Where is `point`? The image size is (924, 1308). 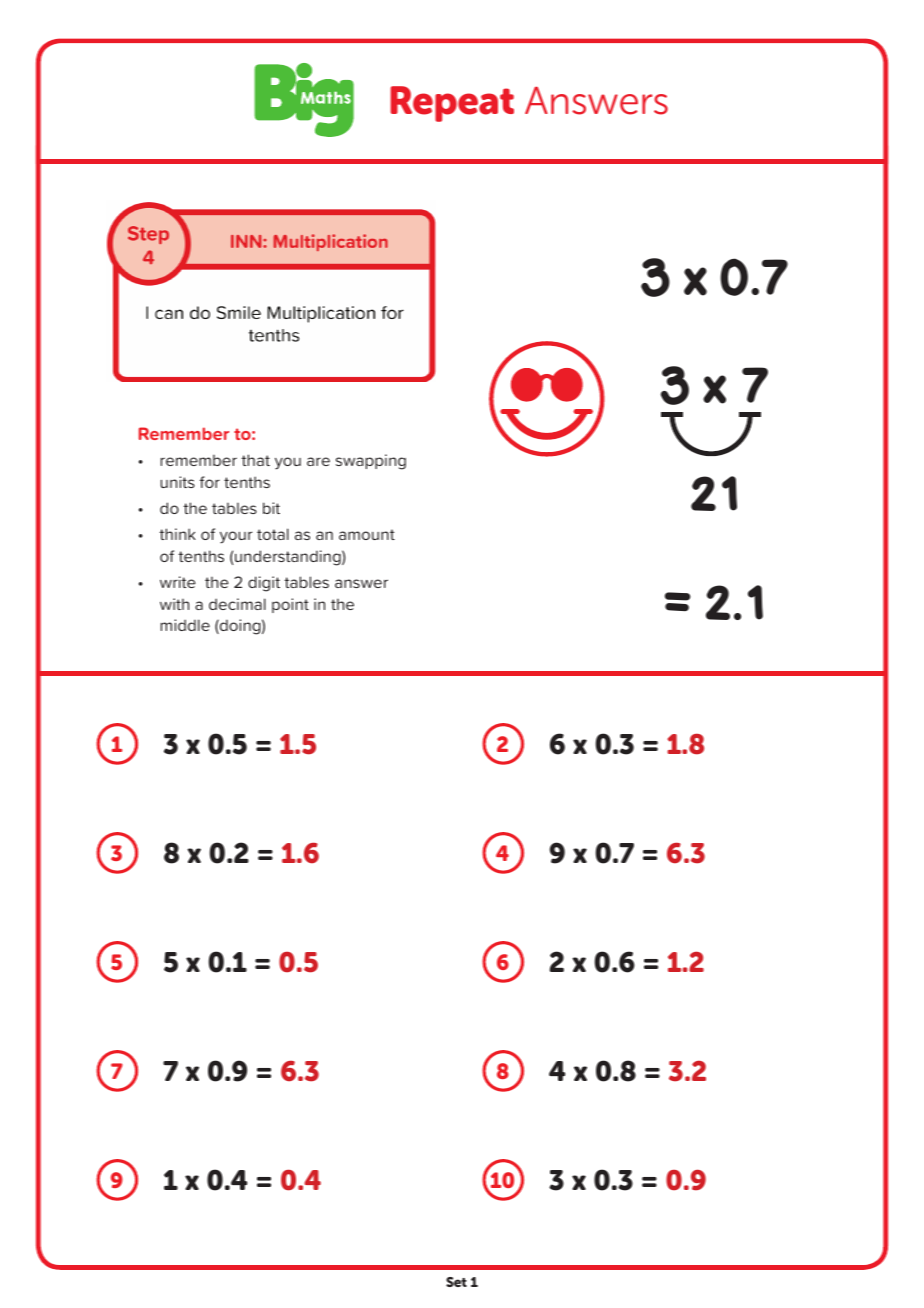 point is located at coordinates (290, 605).
